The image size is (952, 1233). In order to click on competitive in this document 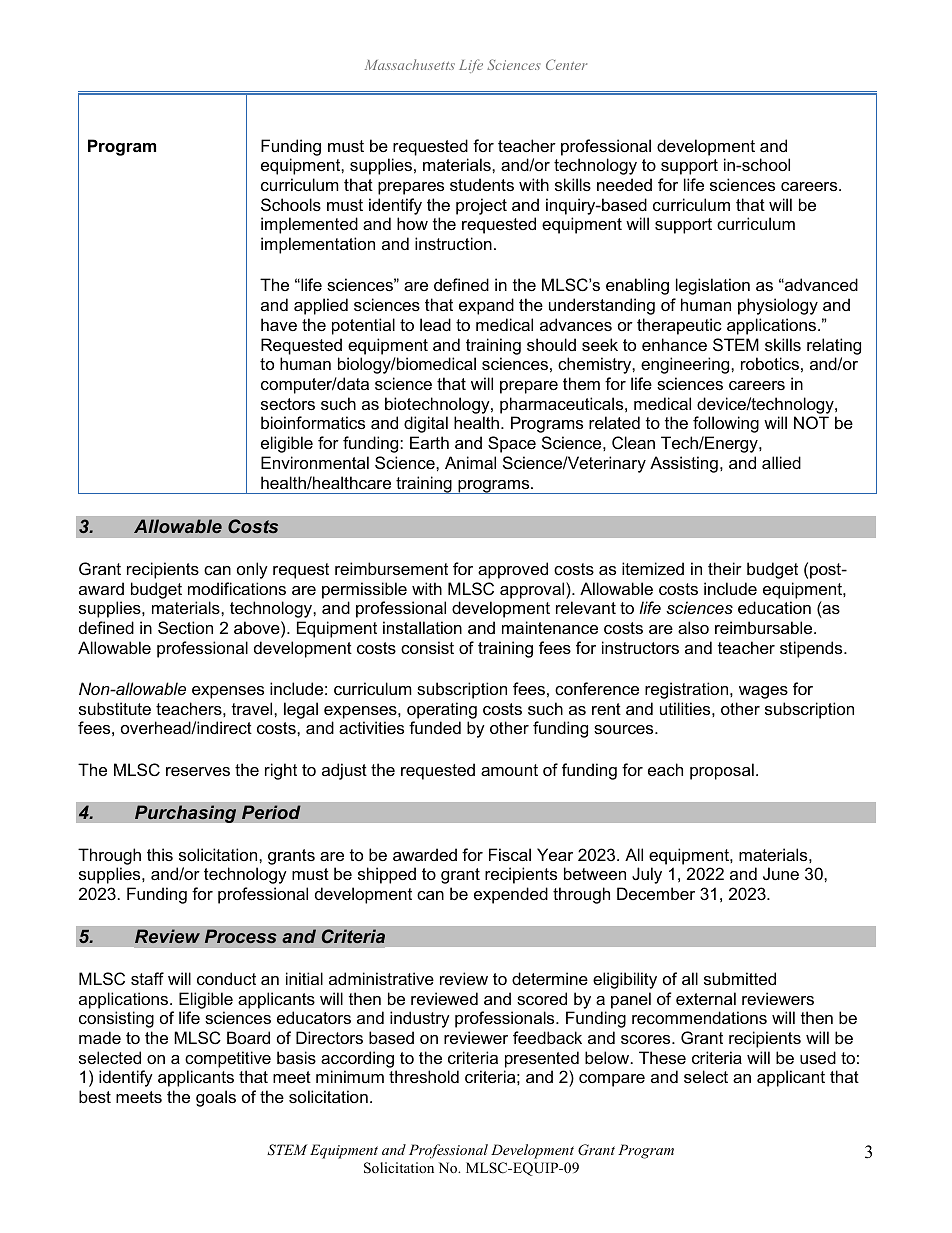, I will do `click(228, 1059)`.
